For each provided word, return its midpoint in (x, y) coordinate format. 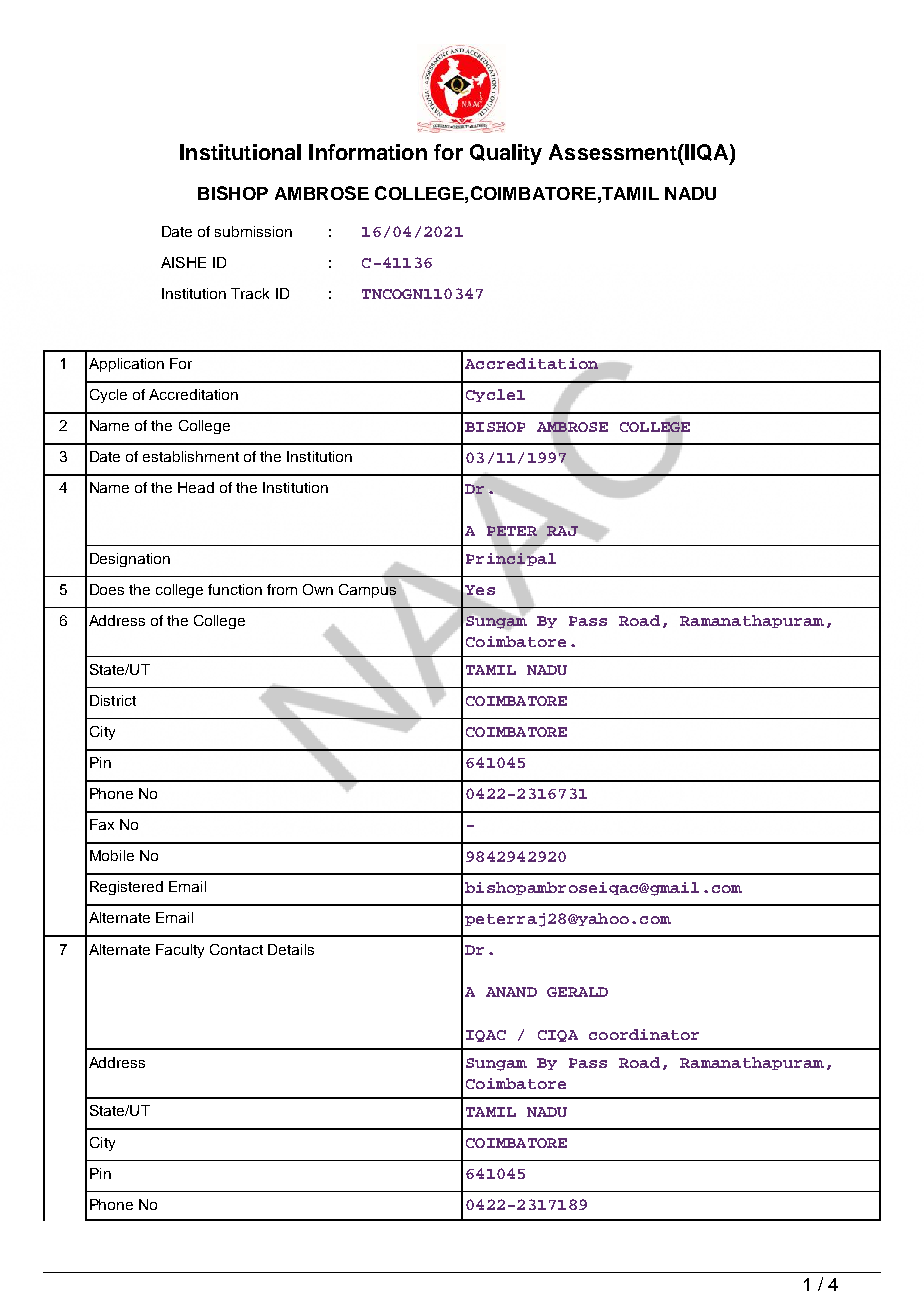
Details (291, 949)
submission (253, 231)
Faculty (180, 951)
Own (318, 589)
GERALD (577, 992)
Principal (511, 559)
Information (368, 152)
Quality (506, 154)
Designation (130, 560)
